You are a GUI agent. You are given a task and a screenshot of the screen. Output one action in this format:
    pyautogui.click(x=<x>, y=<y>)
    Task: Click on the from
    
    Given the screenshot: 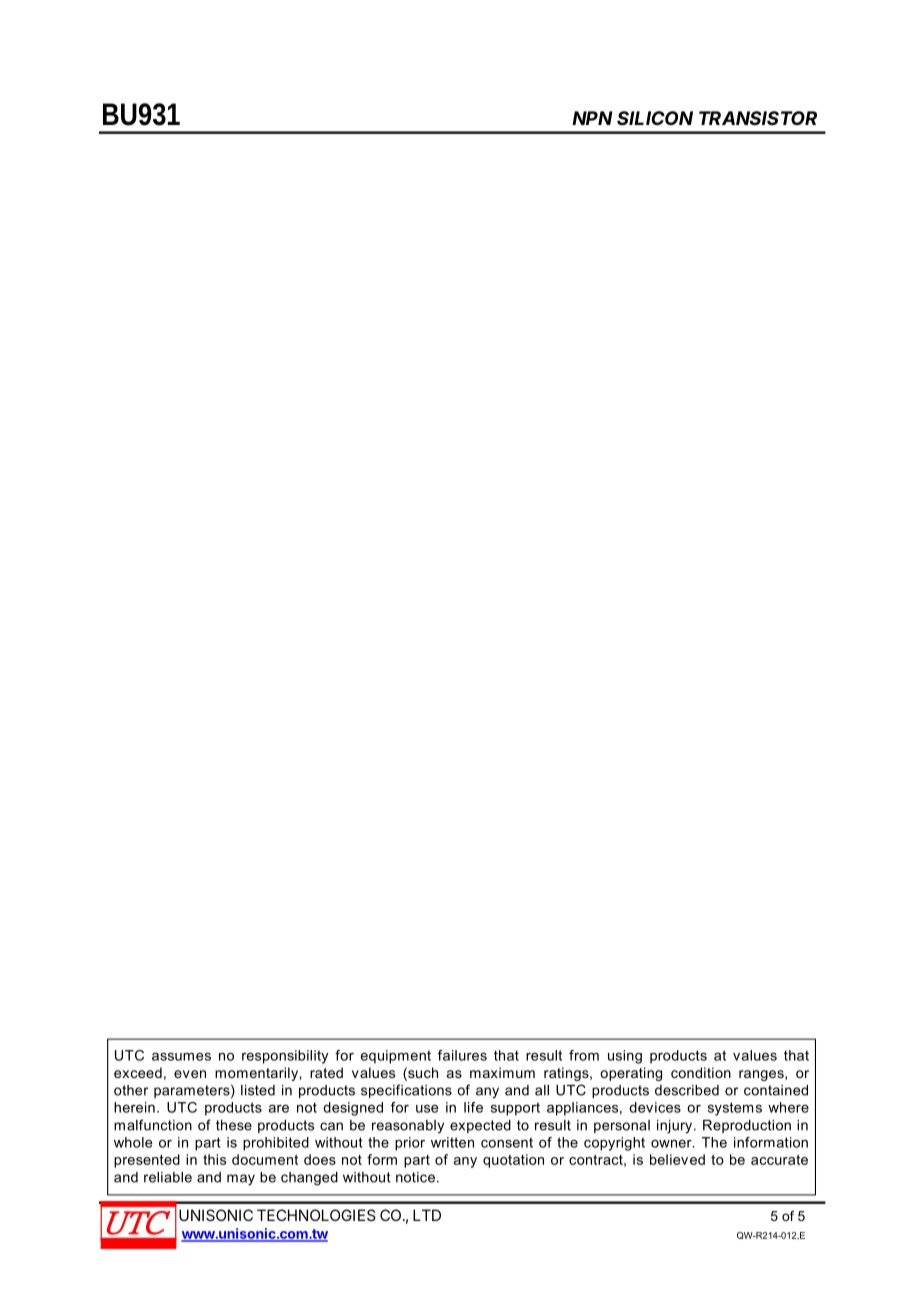 What is the action you would take?
    pyautogui.click(x=584, y=1055)
